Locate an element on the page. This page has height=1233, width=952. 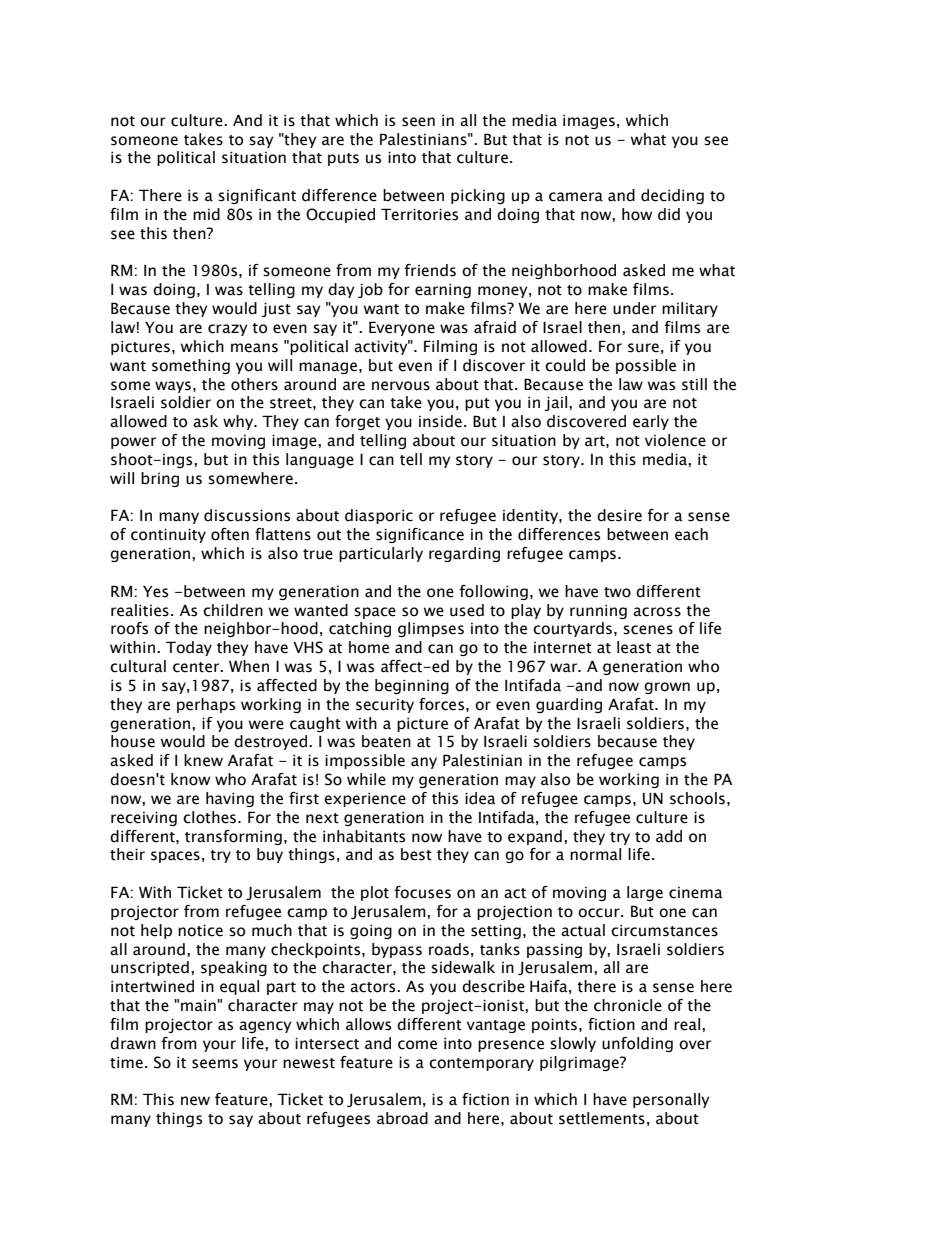
deciding is located at coordinates (672, 196).
